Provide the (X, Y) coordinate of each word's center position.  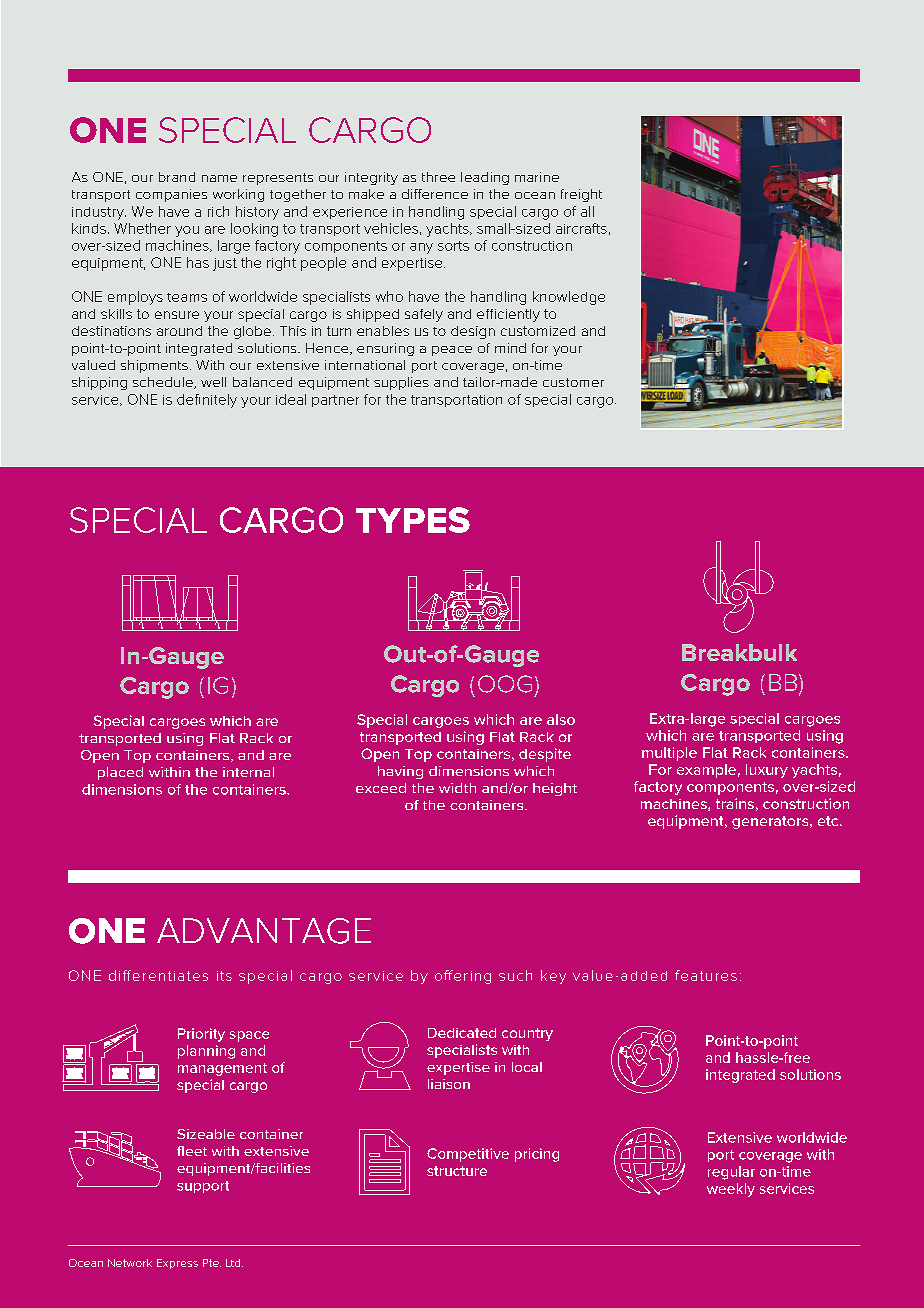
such (515, 975)
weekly (731, 1190)
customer (573, 382)
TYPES (413, 520)
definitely (207, 401)
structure (457, 1171)
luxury (767, 771)
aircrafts (581, 228)
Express (177, 1264)
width (457, 788)
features (706, 975)
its (224, 976)
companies (171, 195)
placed (120, 773)
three (438, 177)
